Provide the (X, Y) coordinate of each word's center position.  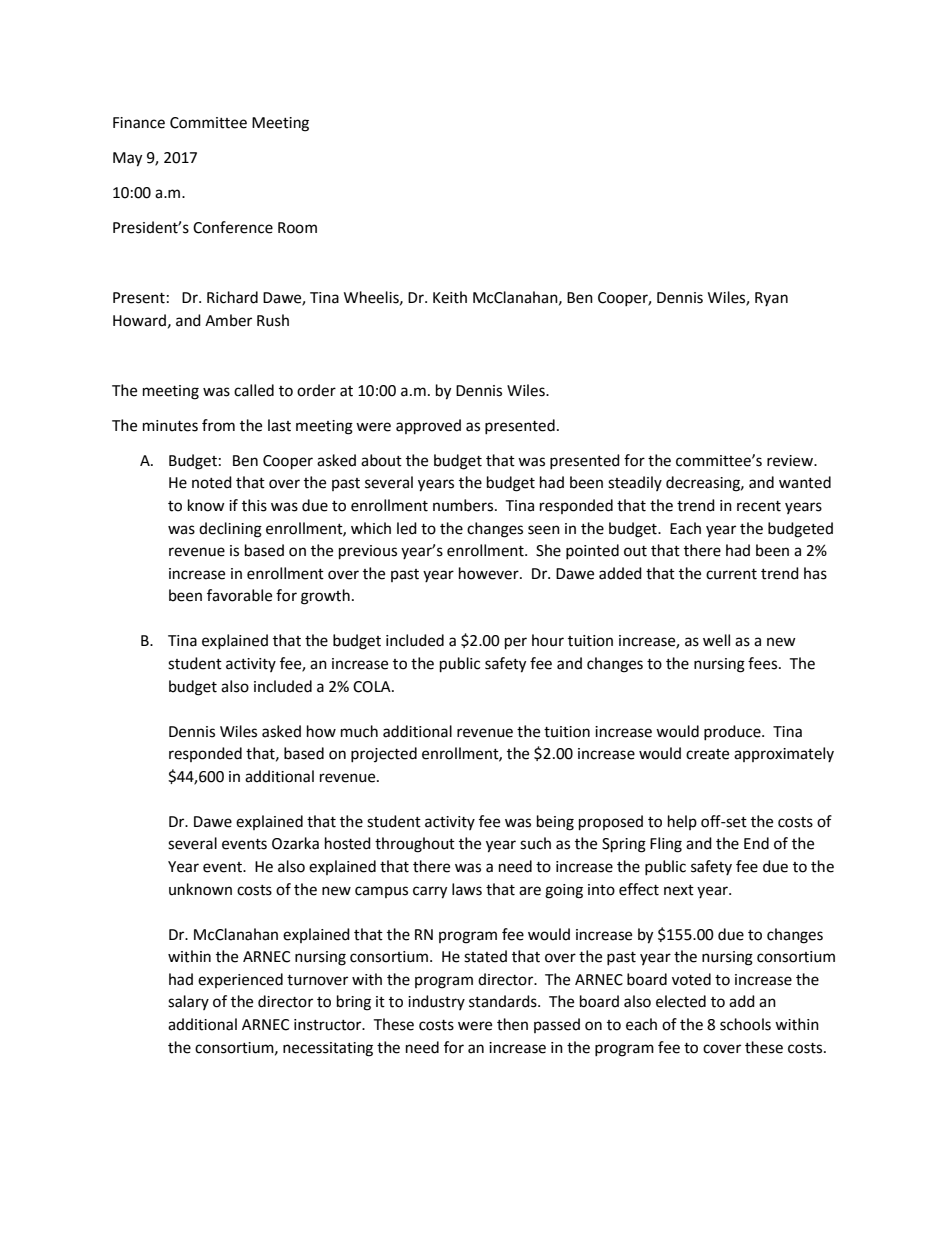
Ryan (771, 299)
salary (188, 1002)
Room (297, 228)
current (731, 574)
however (490, 573)
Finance (139, 123)
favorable (239, 595)
